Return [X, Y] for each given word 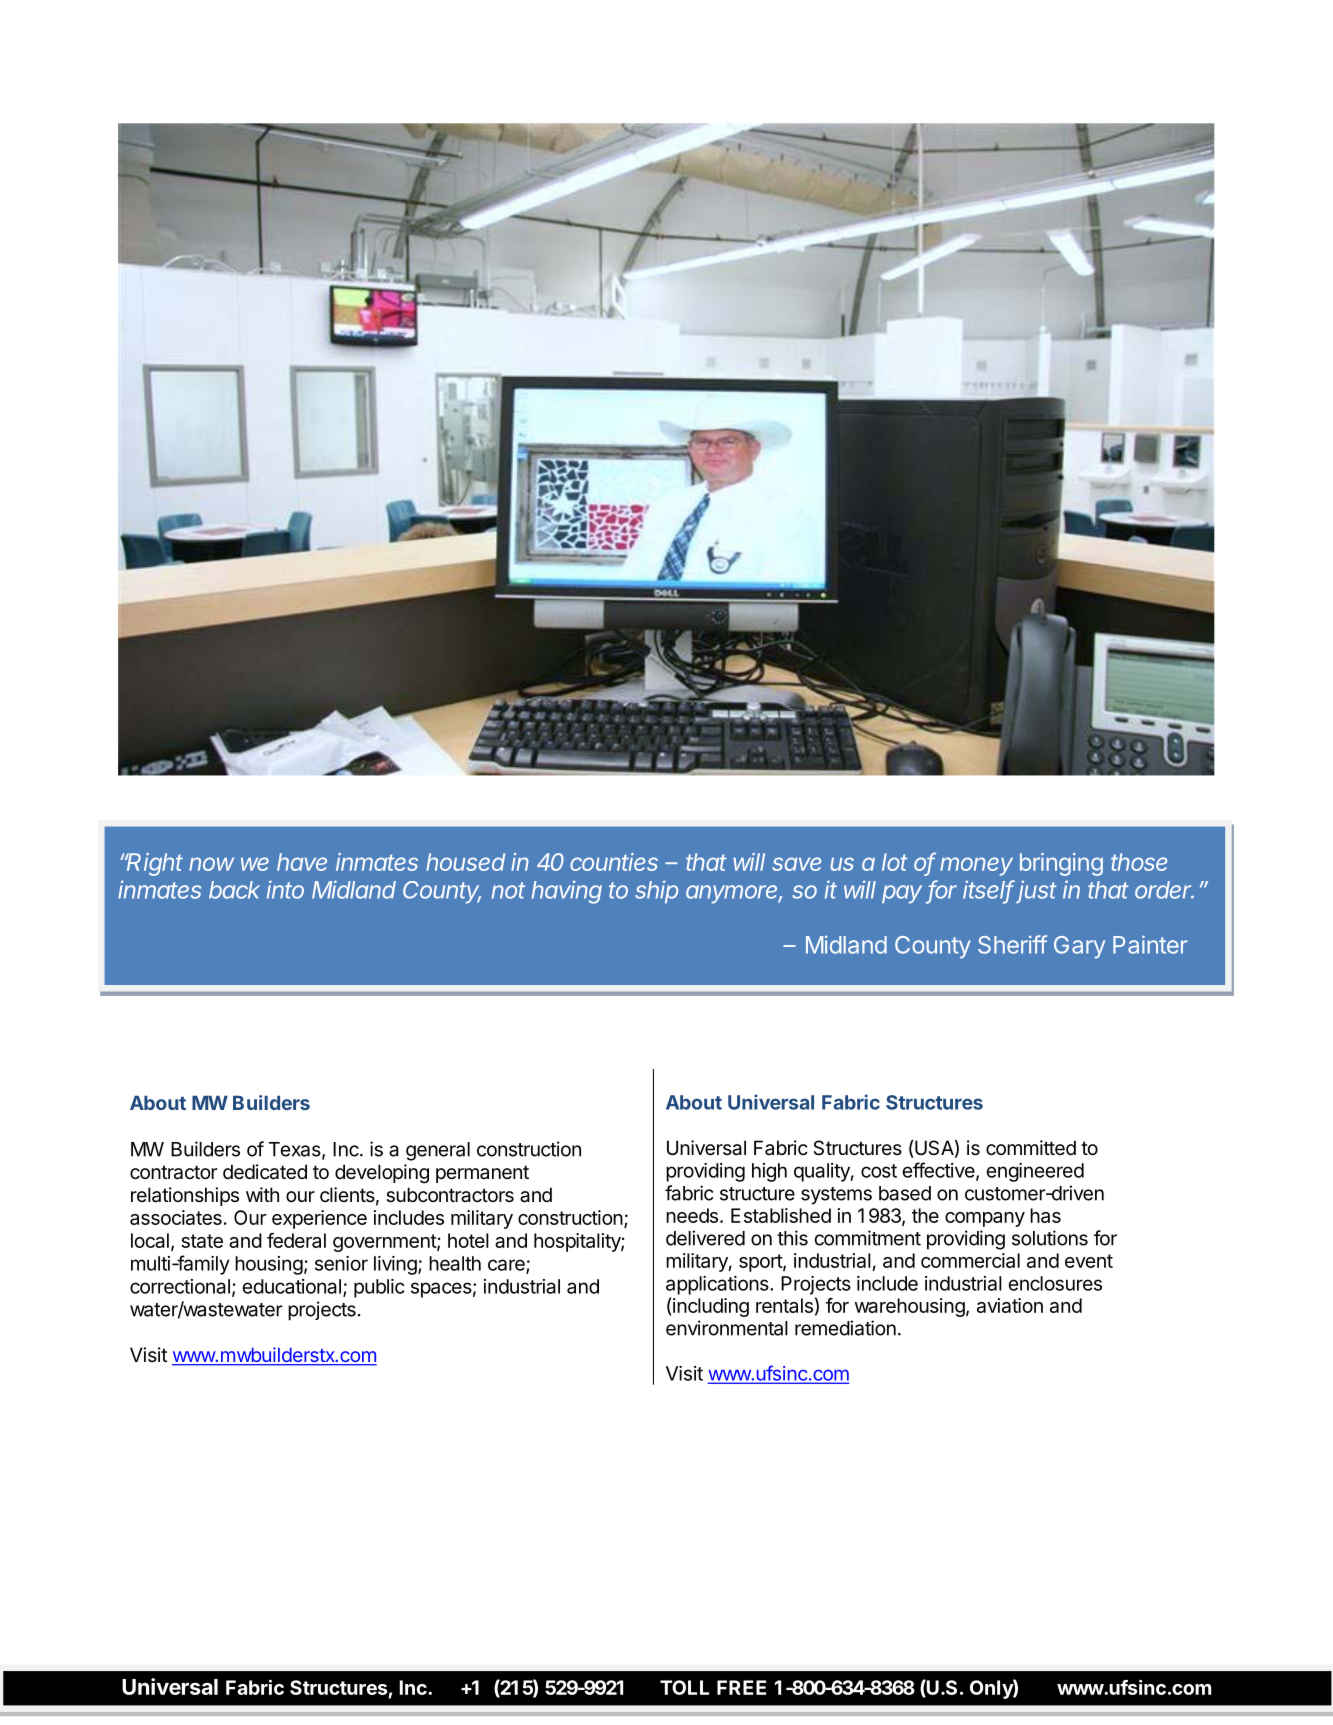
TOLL [684, 1687]
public [379, 1288]
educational [291, 1286]
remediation [845, 1328]
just [1035, 891]
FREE [741, 1687]
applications [718, 1285]
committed [1031, 1148]
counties [614, 862]
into [285, 889]
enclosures [1055, 1283]
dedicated [265, 1172]
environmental [727, 1328]
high [769, 1172]
